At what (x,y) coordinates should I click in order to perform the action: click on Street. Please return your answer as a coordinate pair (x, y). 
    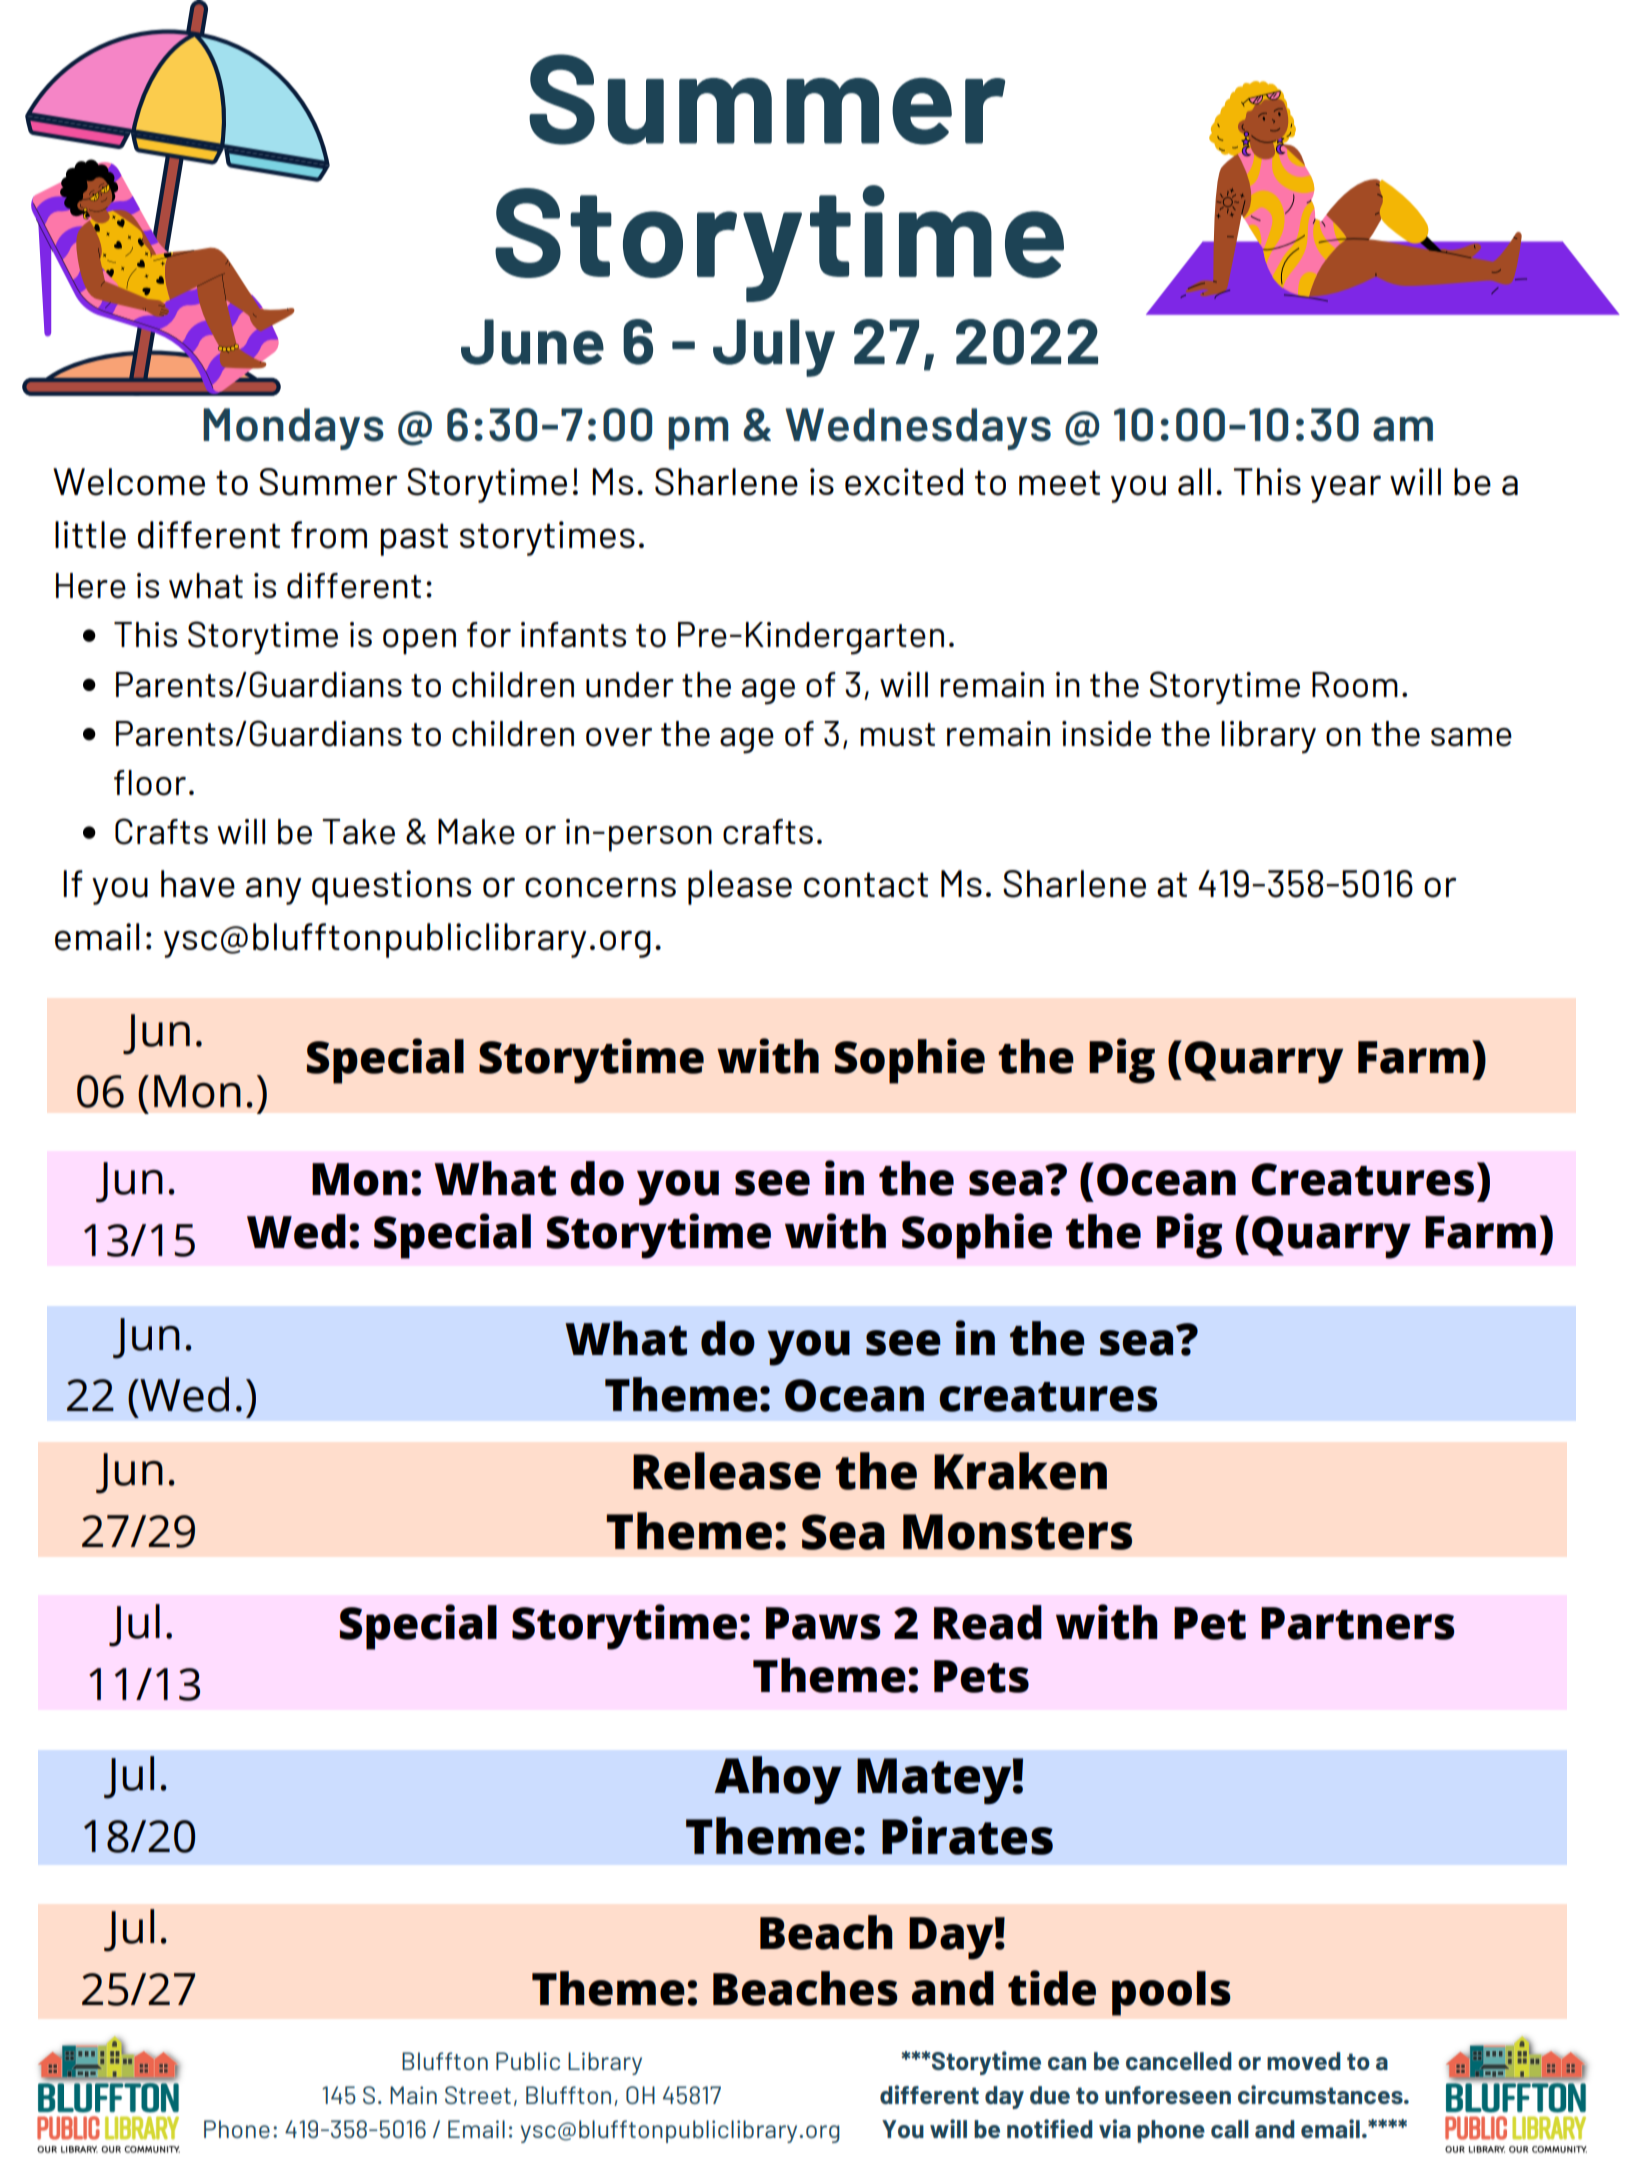
    Looking at the image, I should click on (478, 2095).
